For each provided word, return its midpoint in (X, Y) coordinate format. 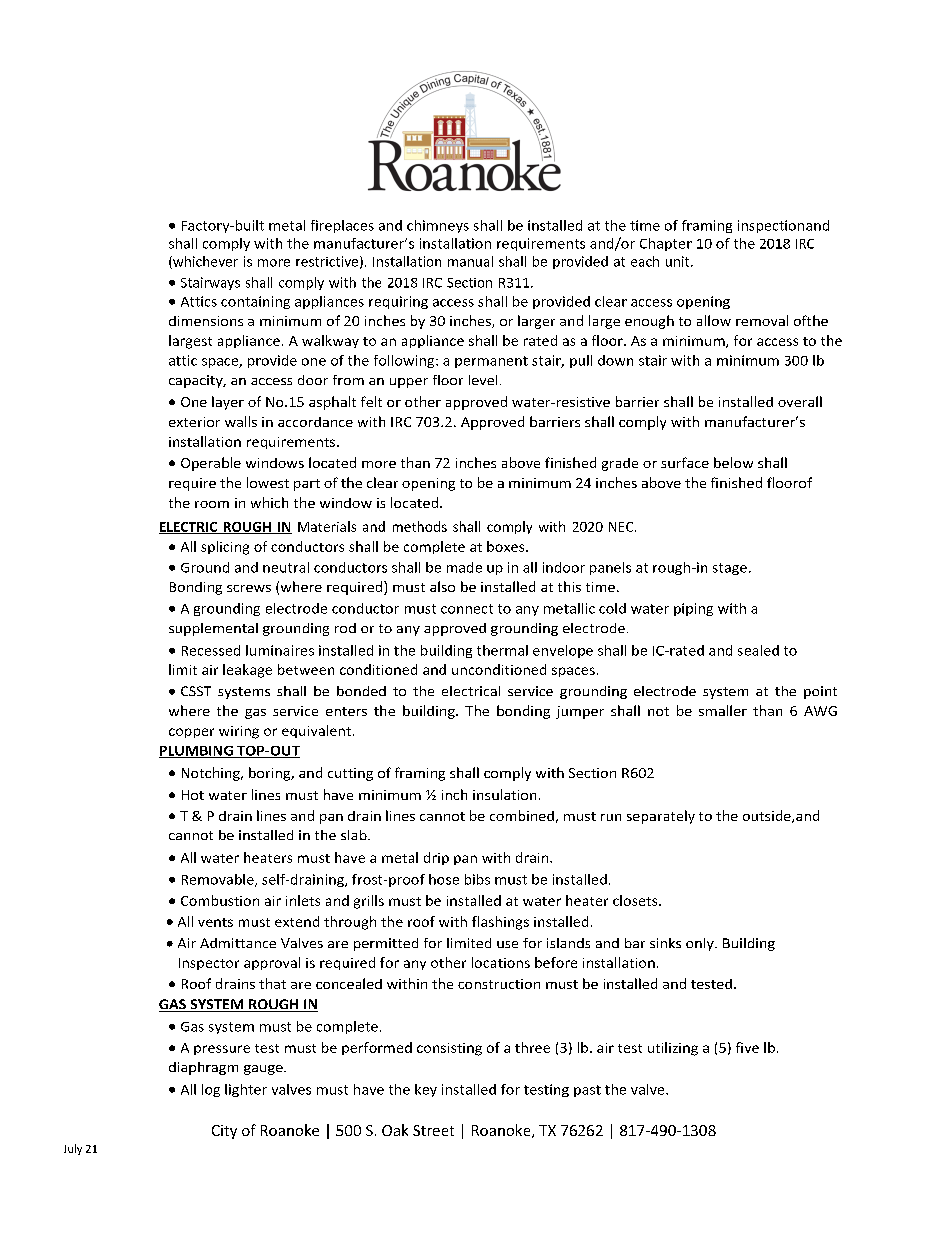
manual (470, 261)
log (211, 1090)
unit (679, 261)
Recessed (211, 650)
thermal (502, 650)
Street (433, 1130)
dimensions (206, 321)
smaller (723, 710)
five (747, 1047)
